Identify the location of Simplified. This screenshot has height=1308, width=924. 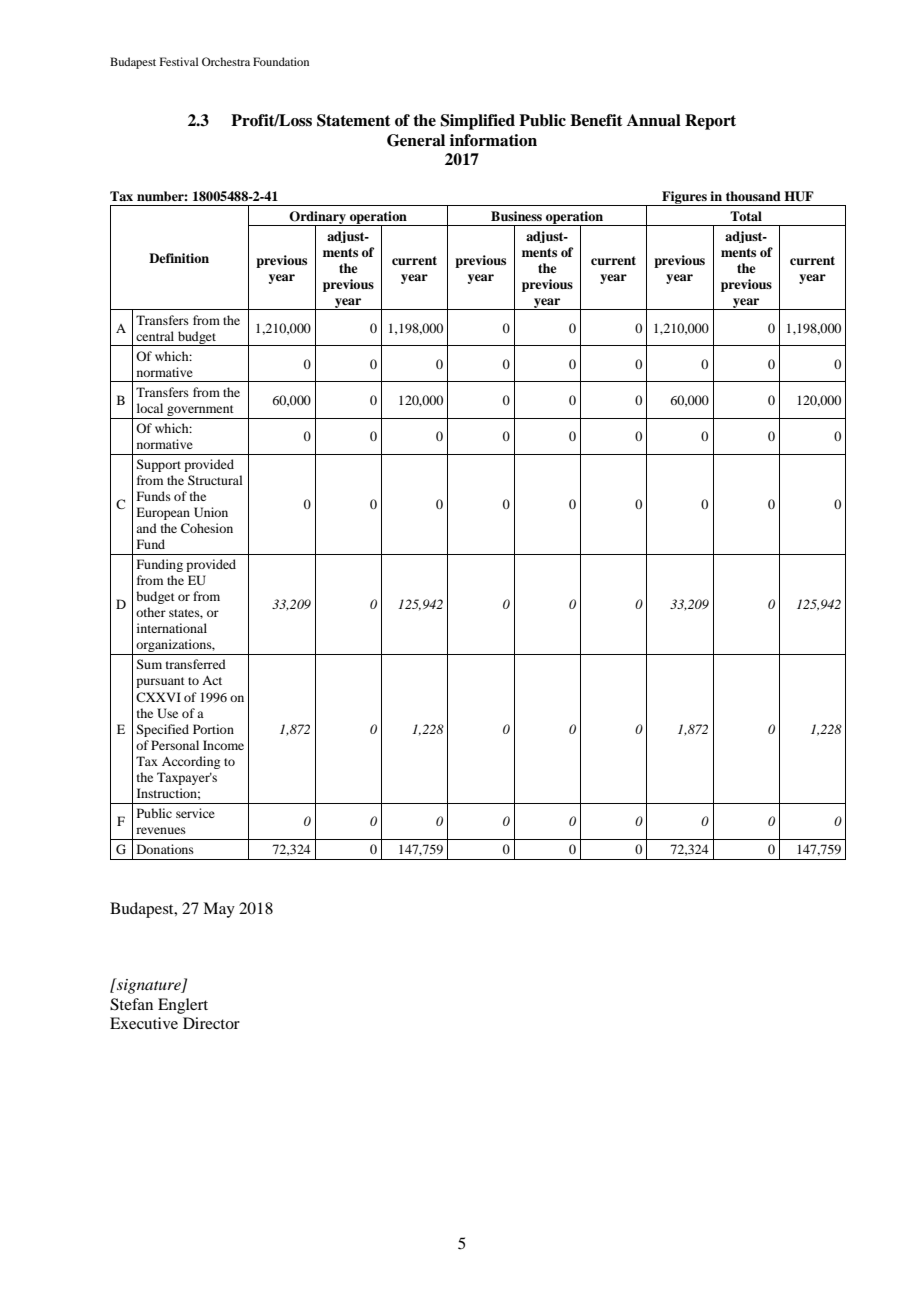
(477, 122).
